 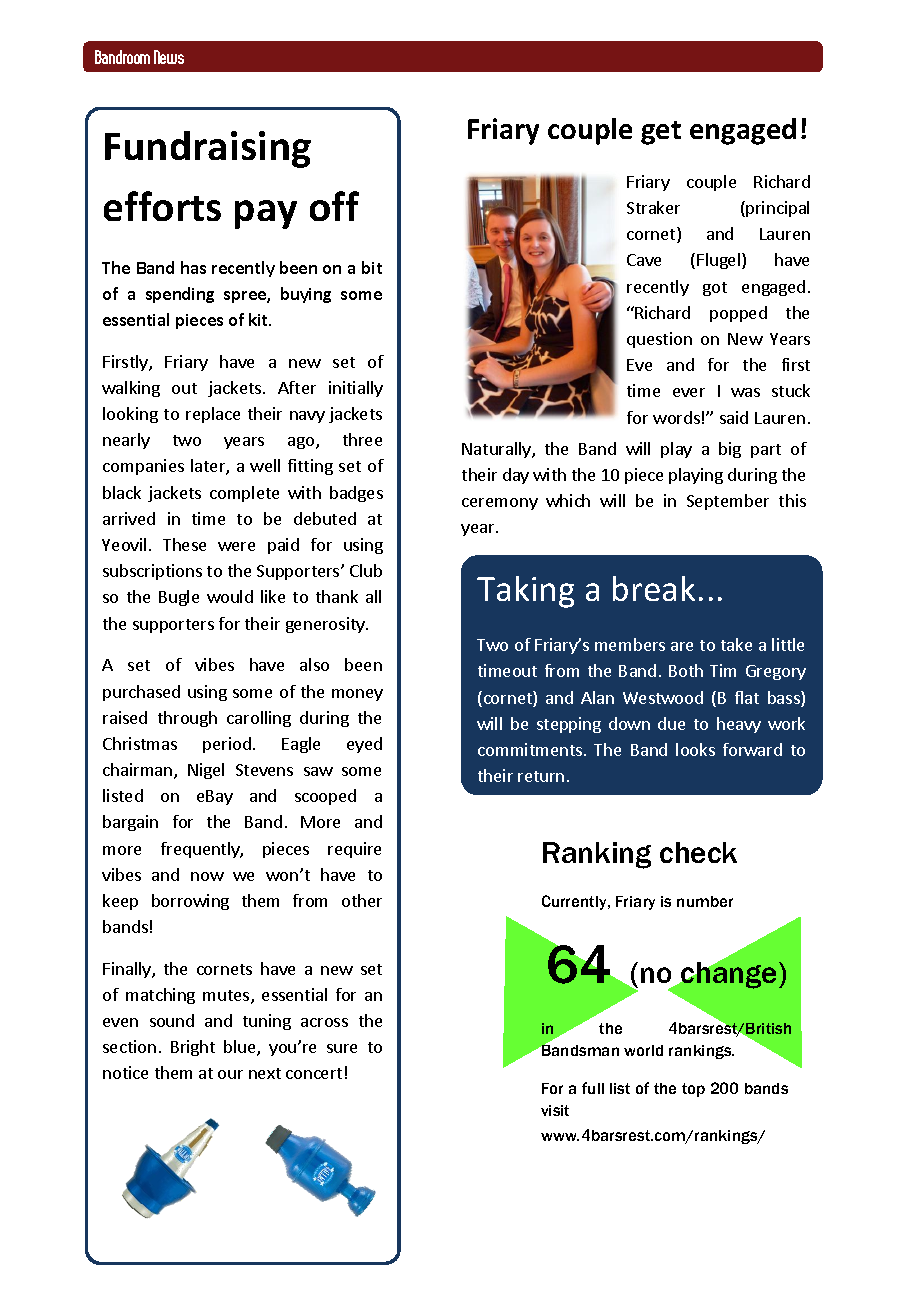 I want to click on commitments, so click(x=531, y=749).
